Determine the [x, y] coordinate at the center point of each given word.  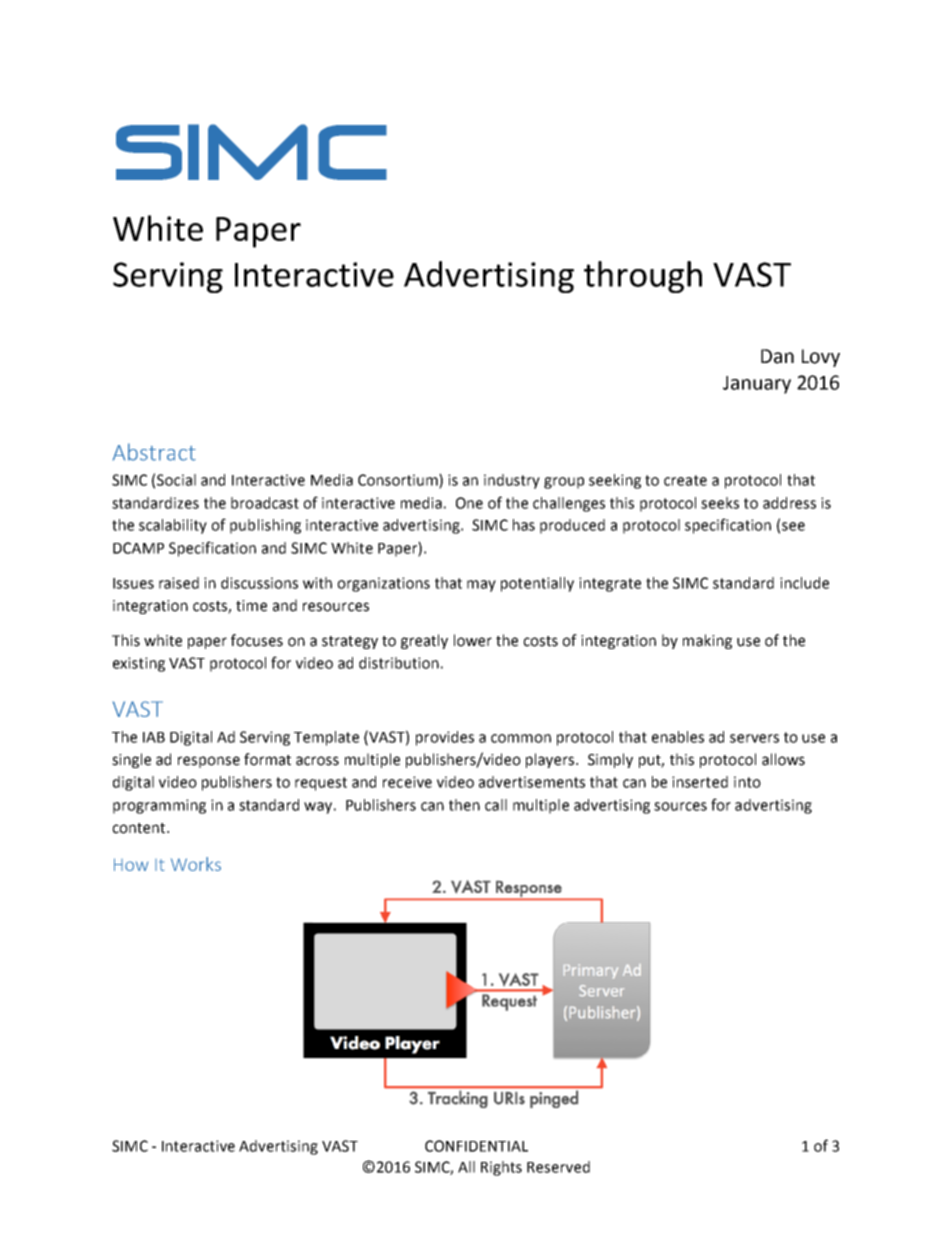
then [464, 805]
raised [179, 583]
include [804, 583]
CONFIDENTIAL [476, 1146]
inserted [700, 782]
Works [196, 864]
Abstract [154, 452]
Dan [777, 356]
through [643, 277]
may [481, 586]
